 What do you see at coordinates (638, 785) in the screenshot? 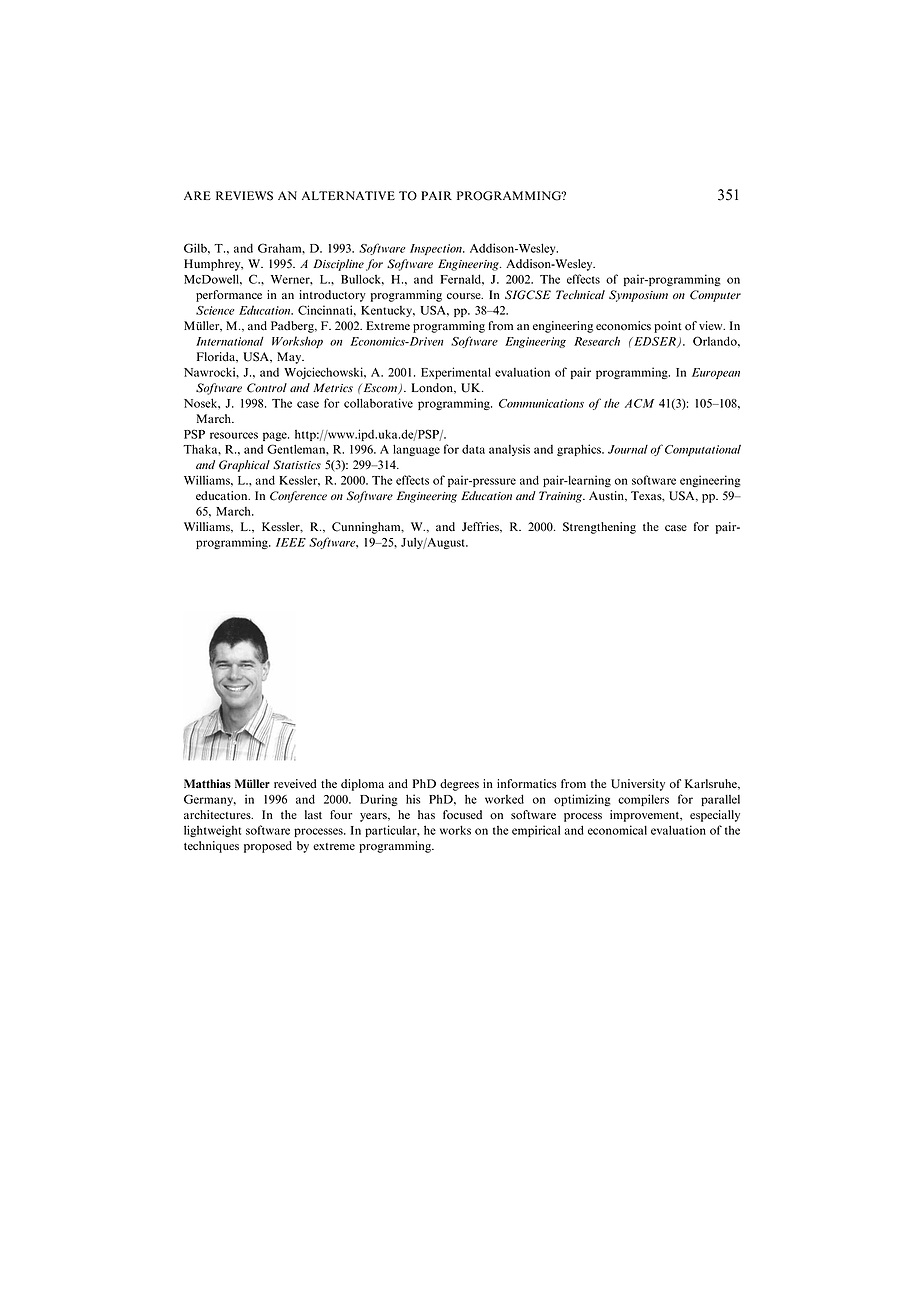
I see `University` at bounding box center [638, 785].
